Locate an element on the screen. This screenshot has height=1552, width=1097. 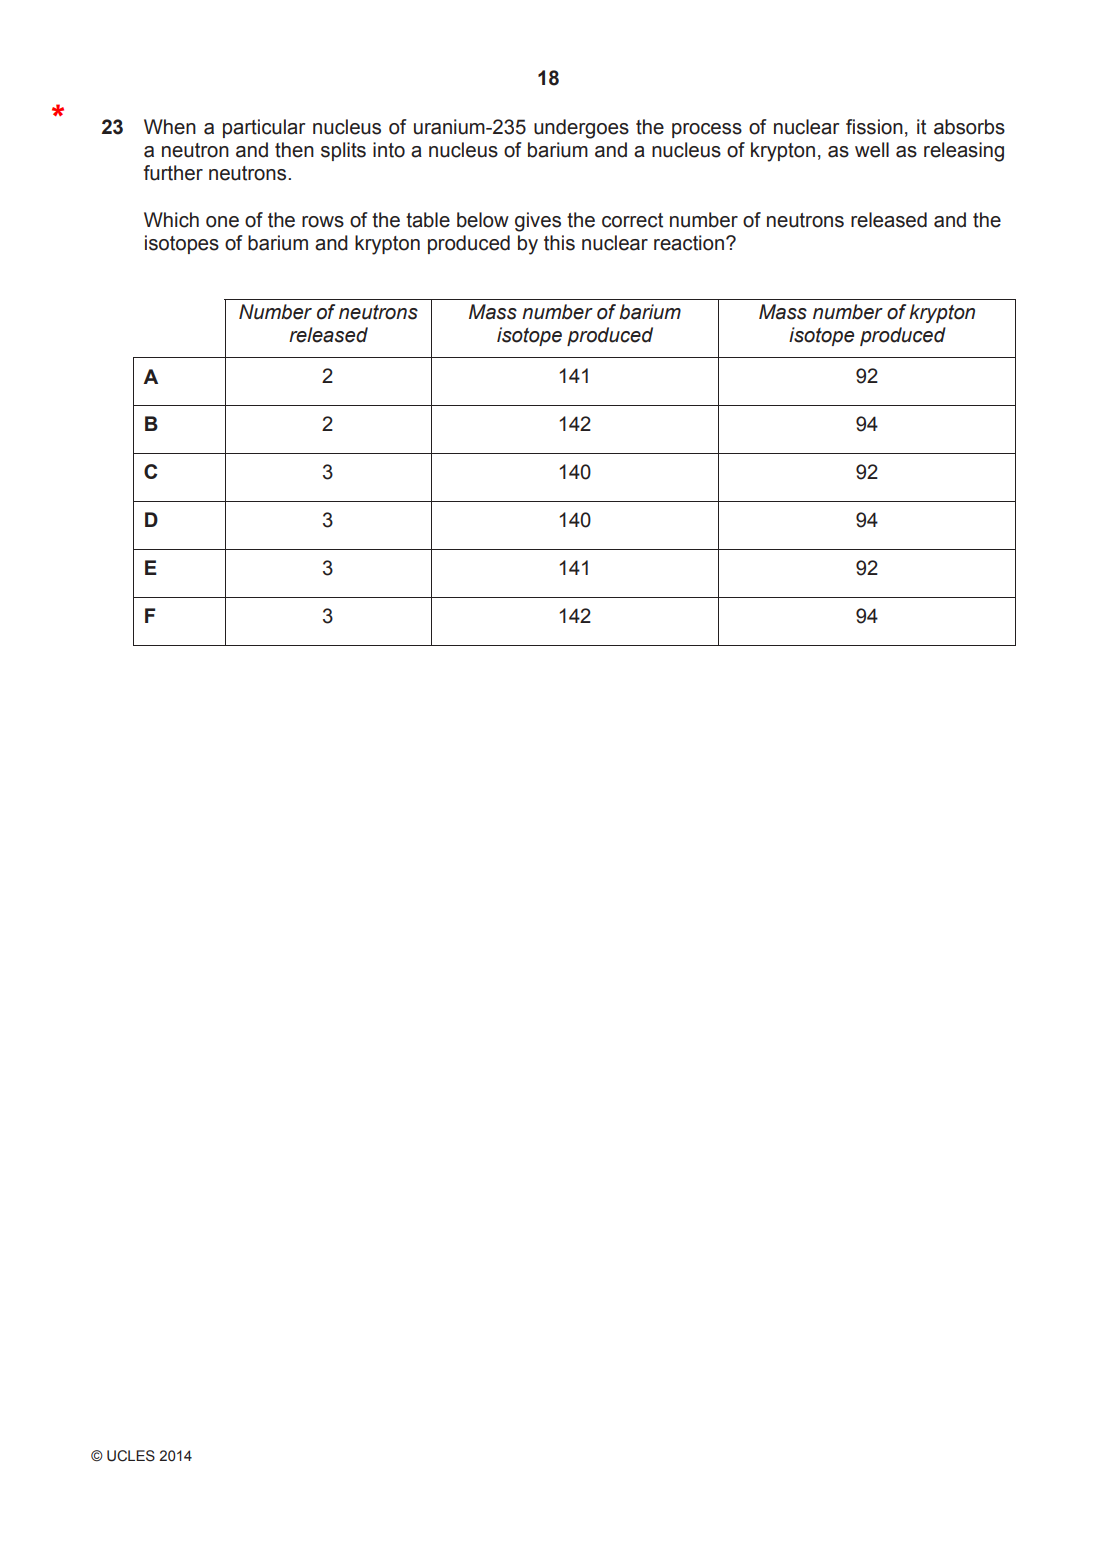
particular is located at coordinates (264, 128).
